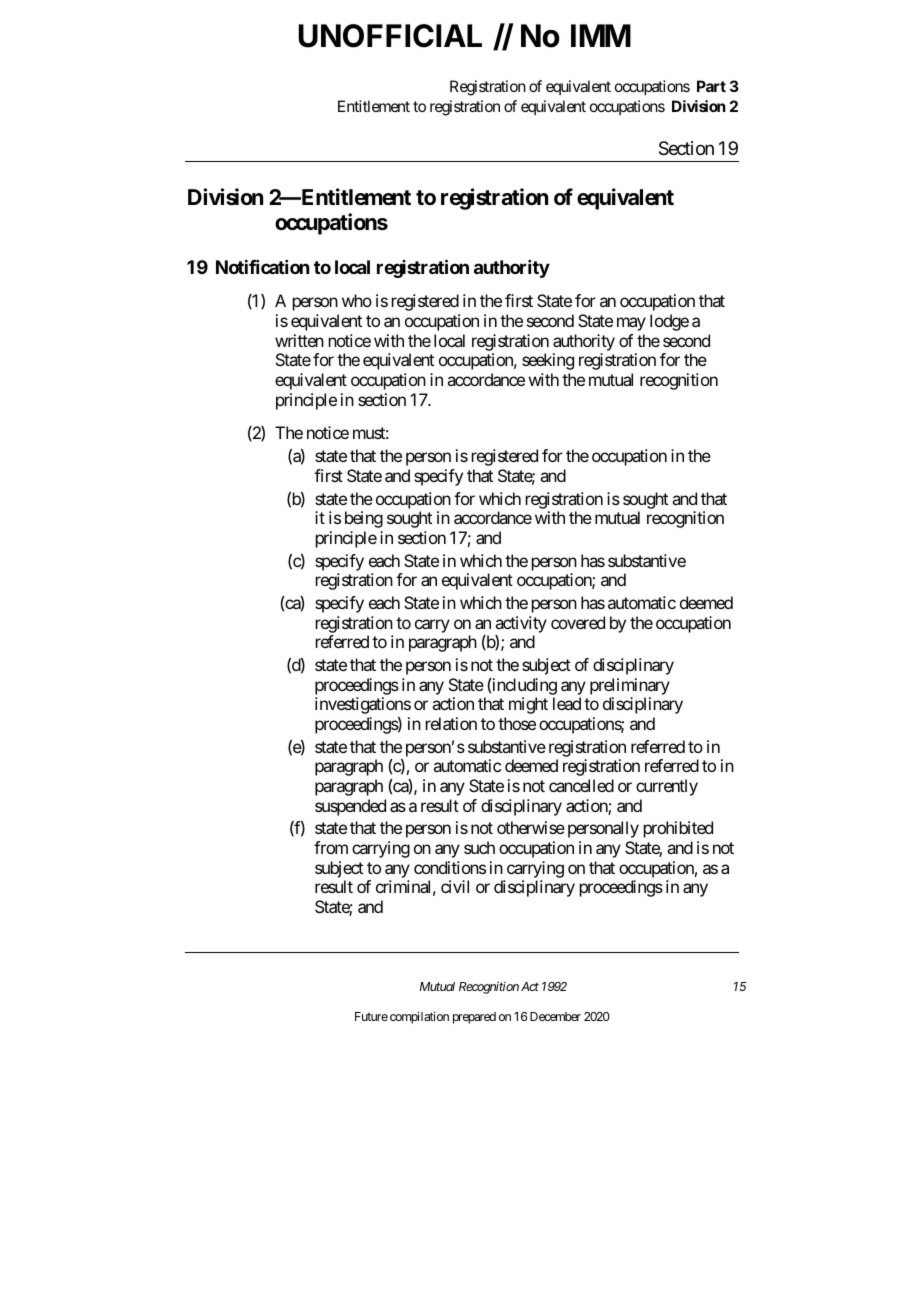 The height and width of the document is (1308, 924). Describe the element at coordinates (631, 324) in the document. I see `may` at that location.
